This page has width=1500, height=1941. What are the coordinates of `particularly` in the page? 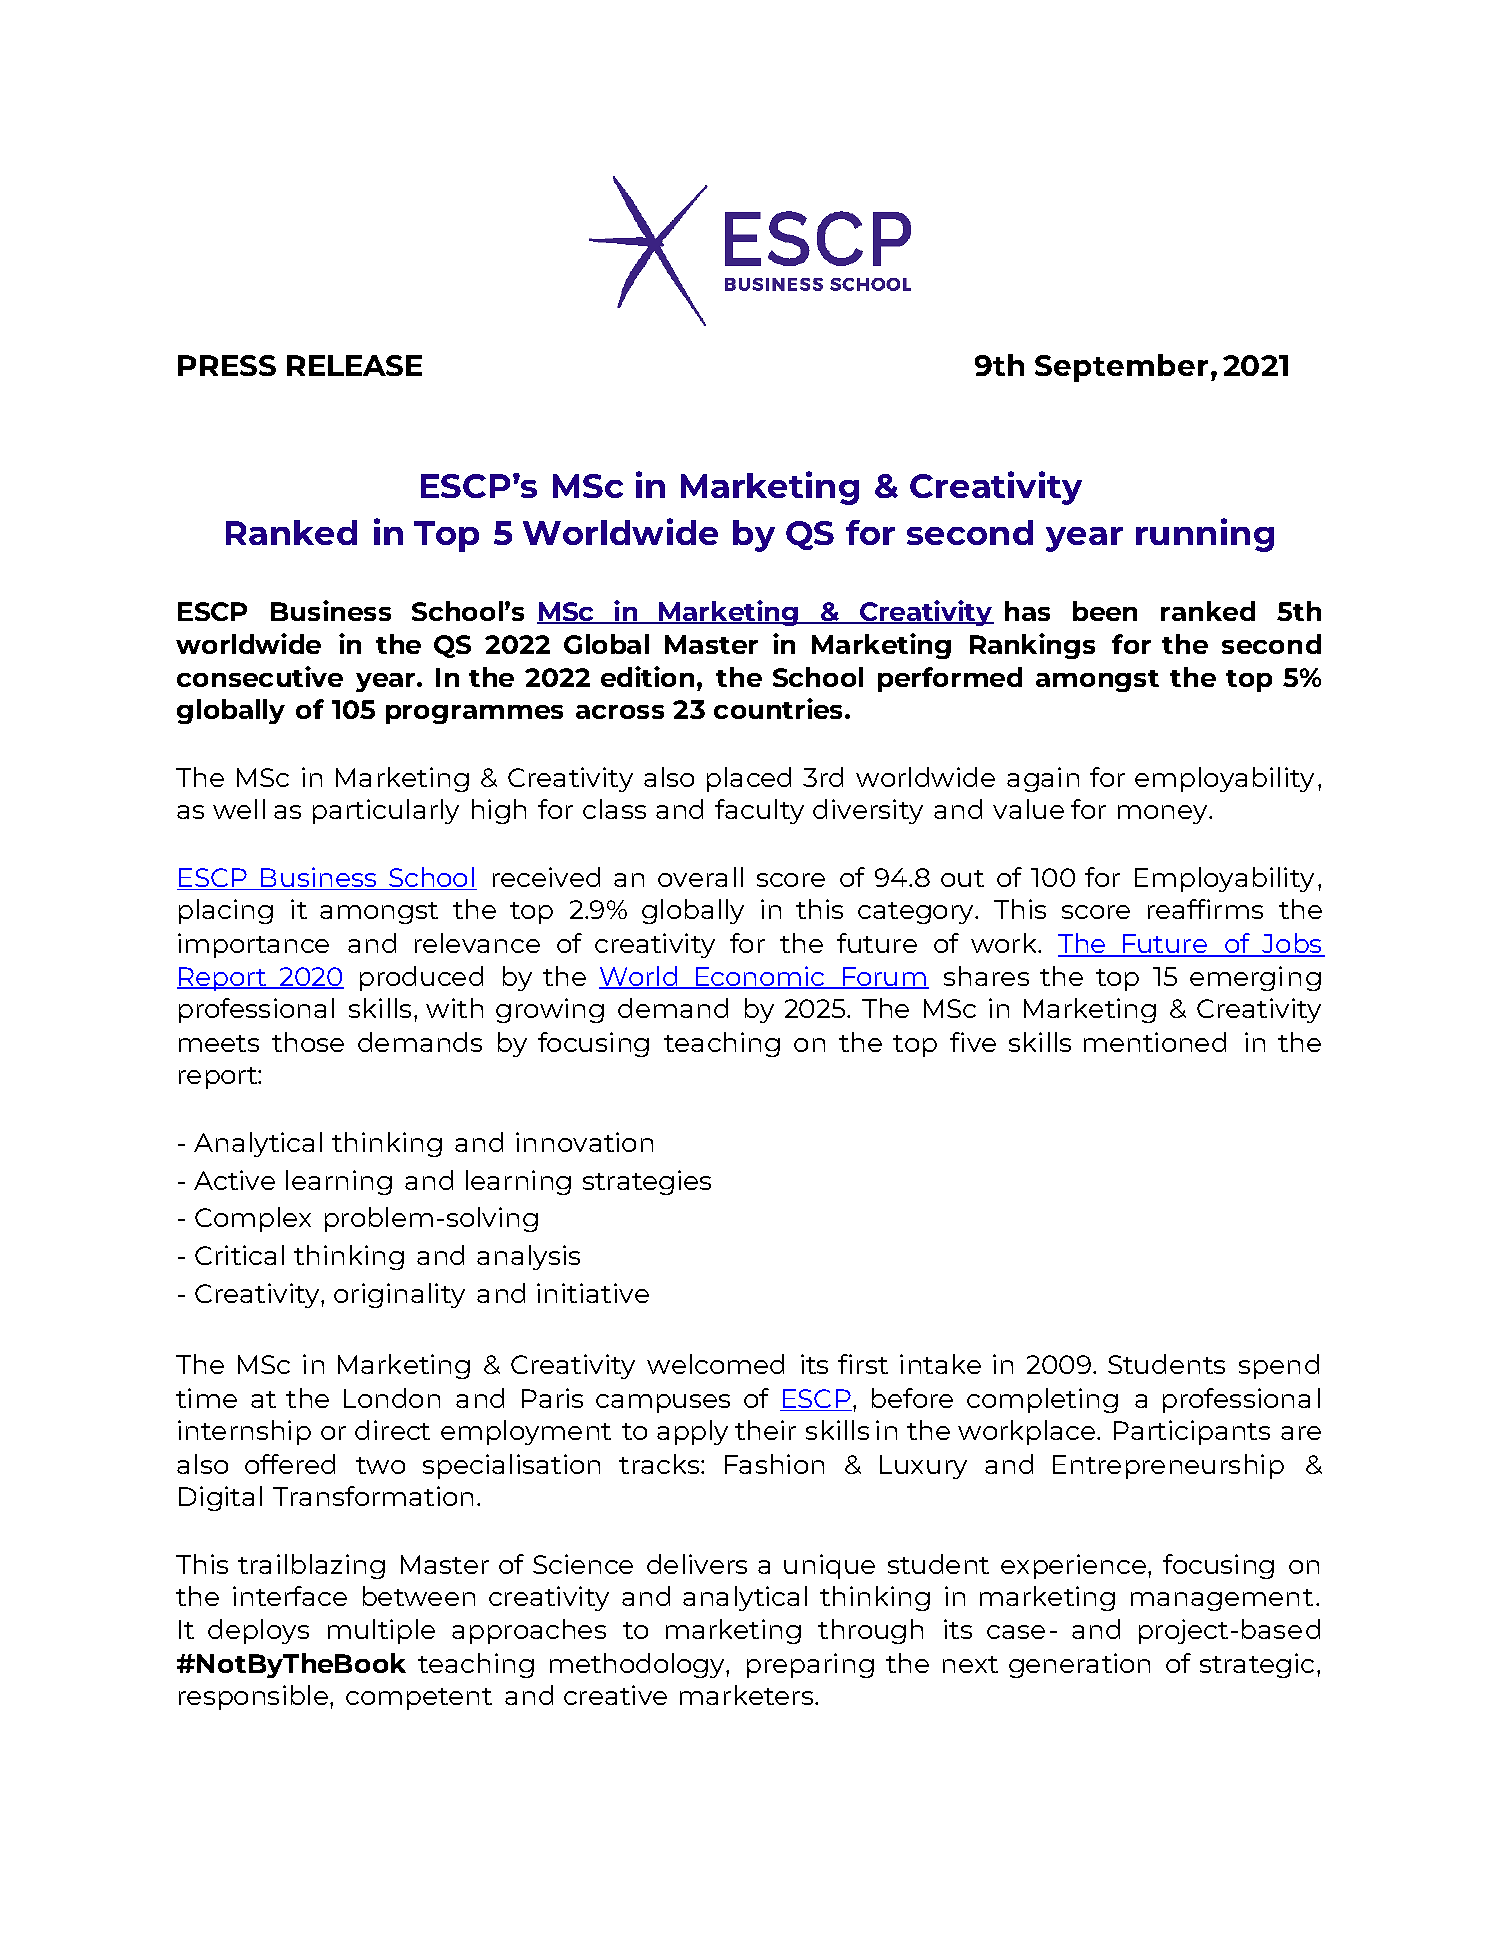 It's located at (386, 811).
